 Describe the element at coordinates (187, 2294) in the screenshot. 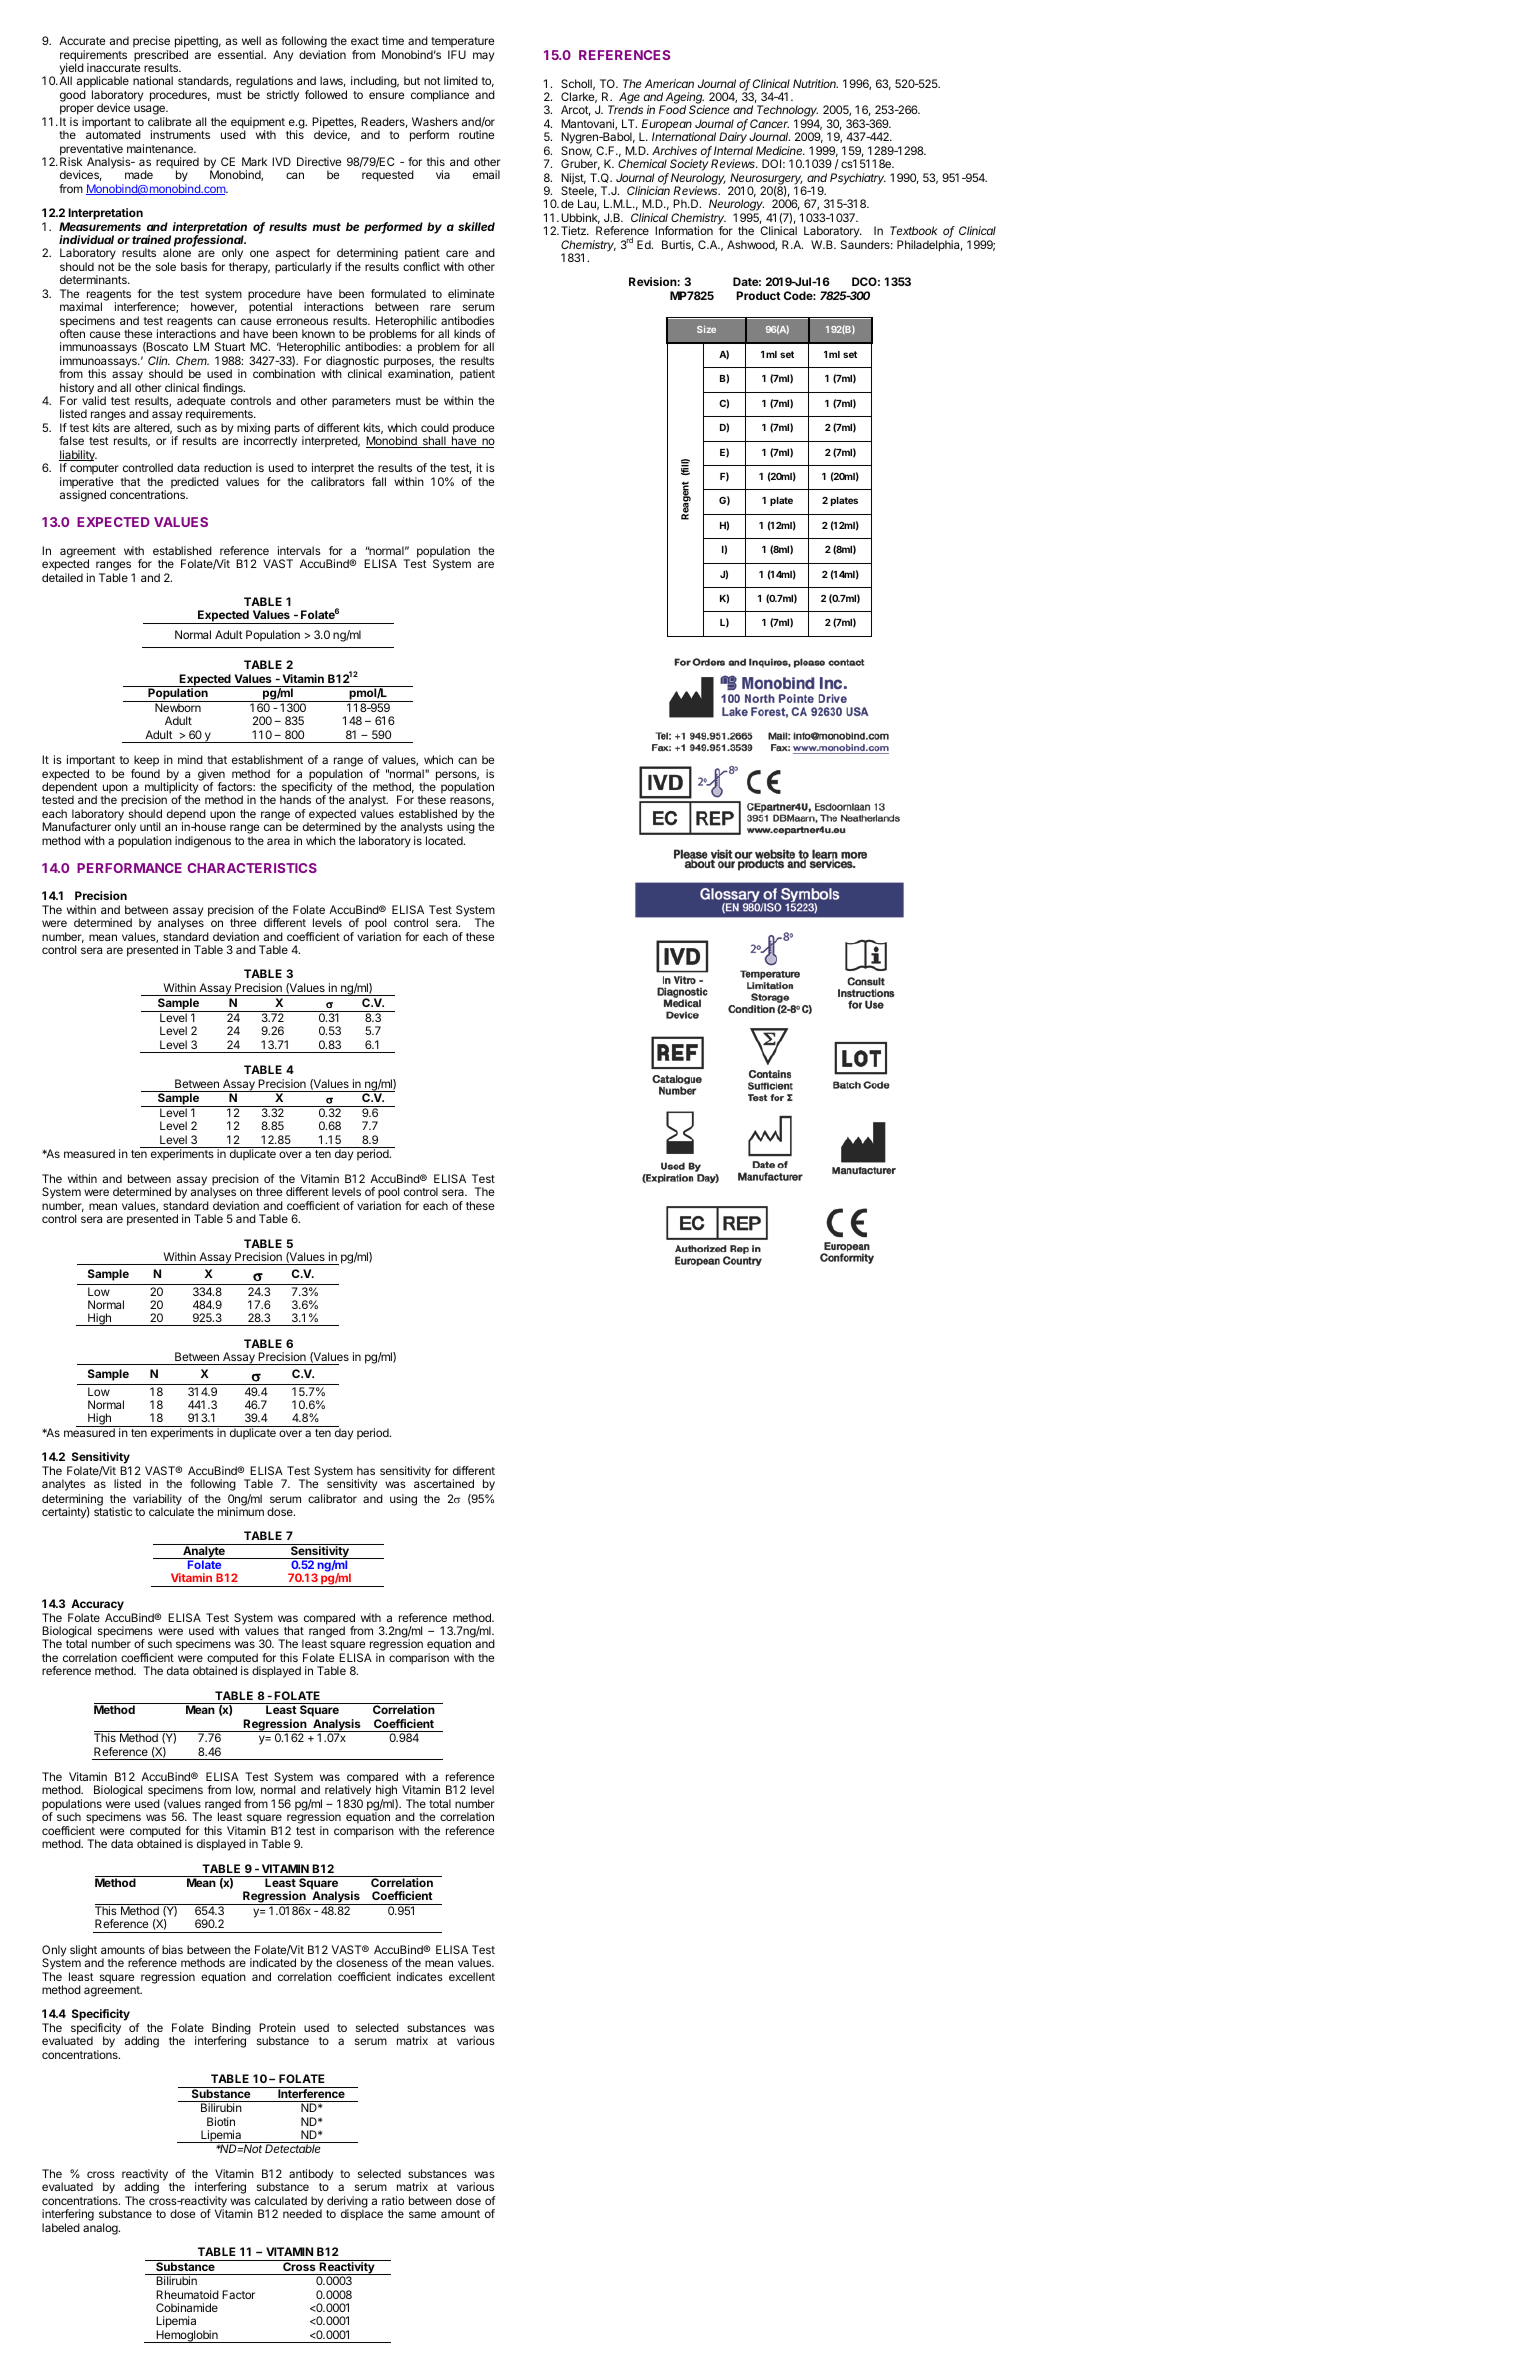

I see `Rheumatoid` at that location.
